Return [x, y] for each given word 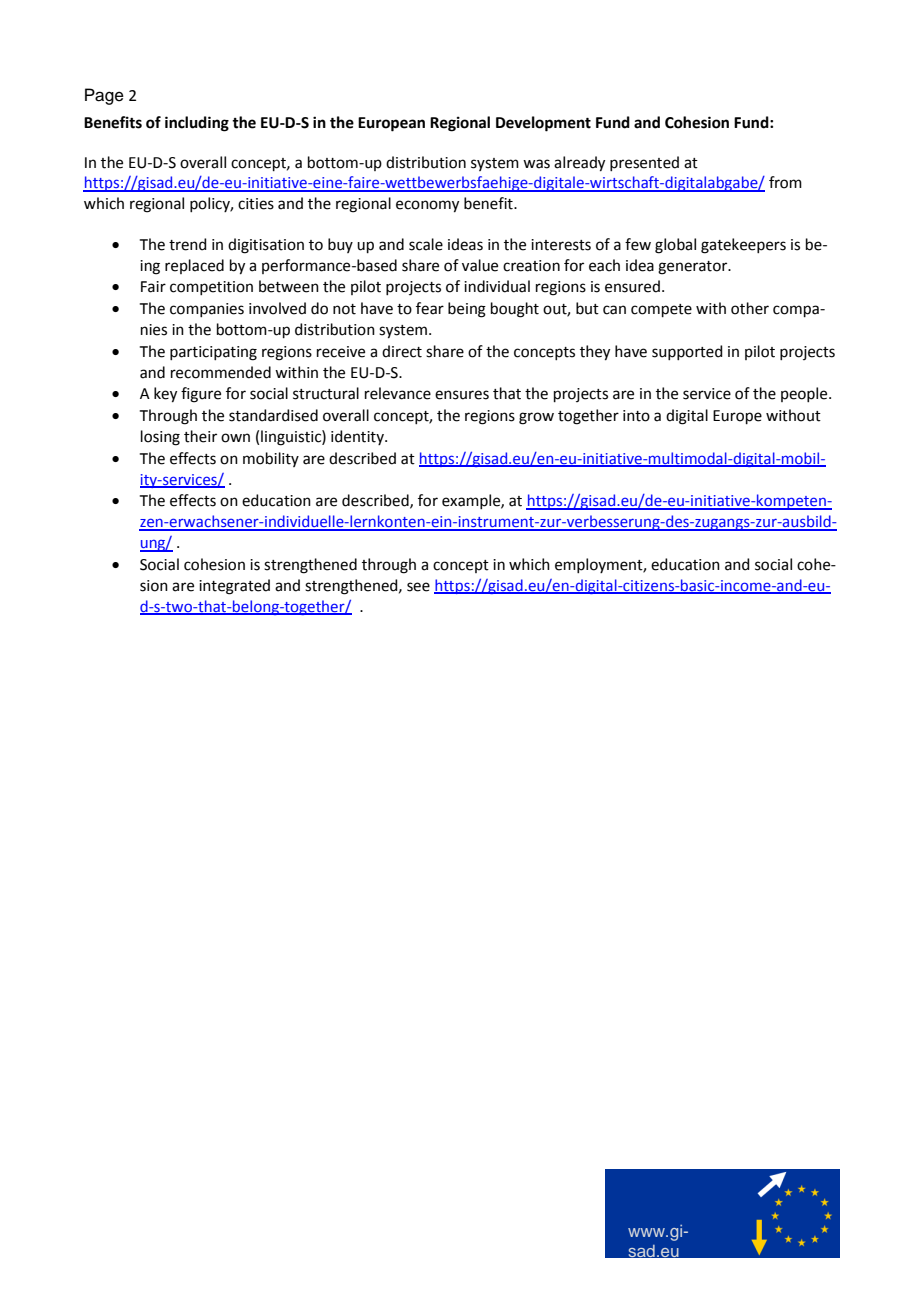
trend [188, 244]
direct [402, 351]
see [418, 587]
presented [644, 163]
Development [543, 124]
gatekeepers [743, 246]
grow [536, 418]
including [197, 124]
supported [687, 352]
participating [213, 353]
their [200, 436]
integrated [234, 587]
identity [358, 437]
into [636, 416]
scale [426, 244]
